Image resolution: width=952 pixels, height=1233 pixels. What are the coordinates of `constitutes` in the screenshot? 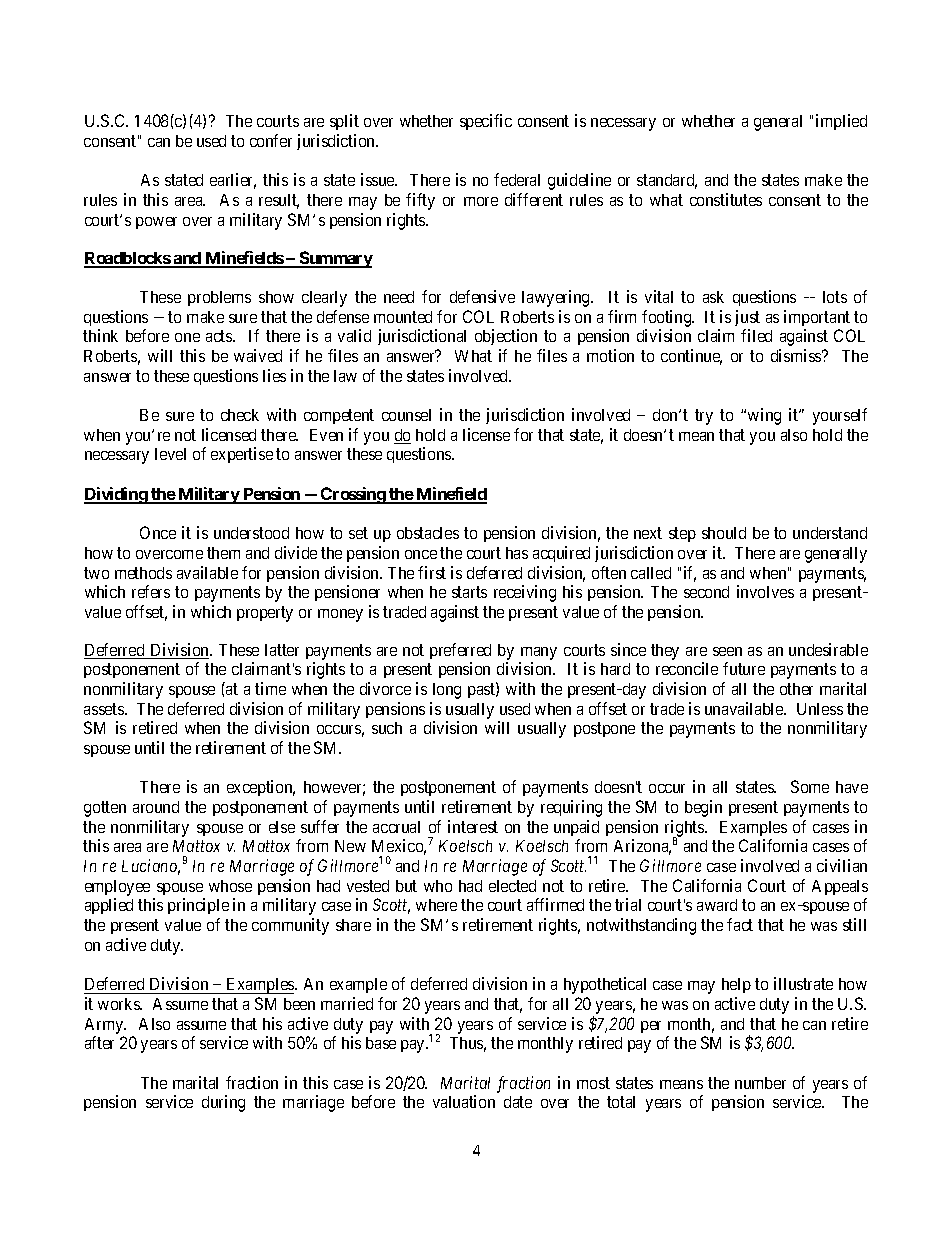 It's located at (726, 199).
